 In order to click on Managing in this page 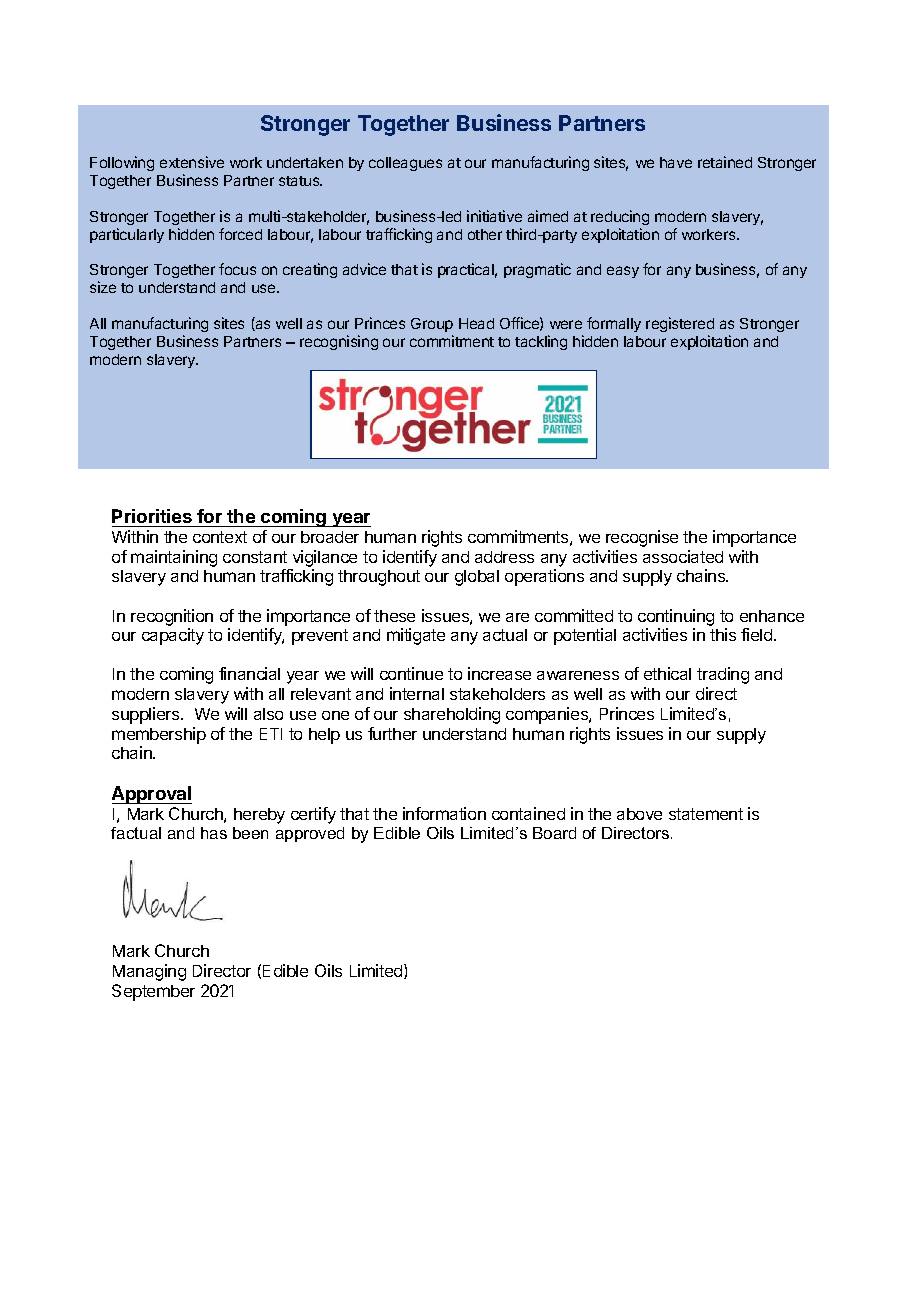, I will do `click(149, 972)`.
